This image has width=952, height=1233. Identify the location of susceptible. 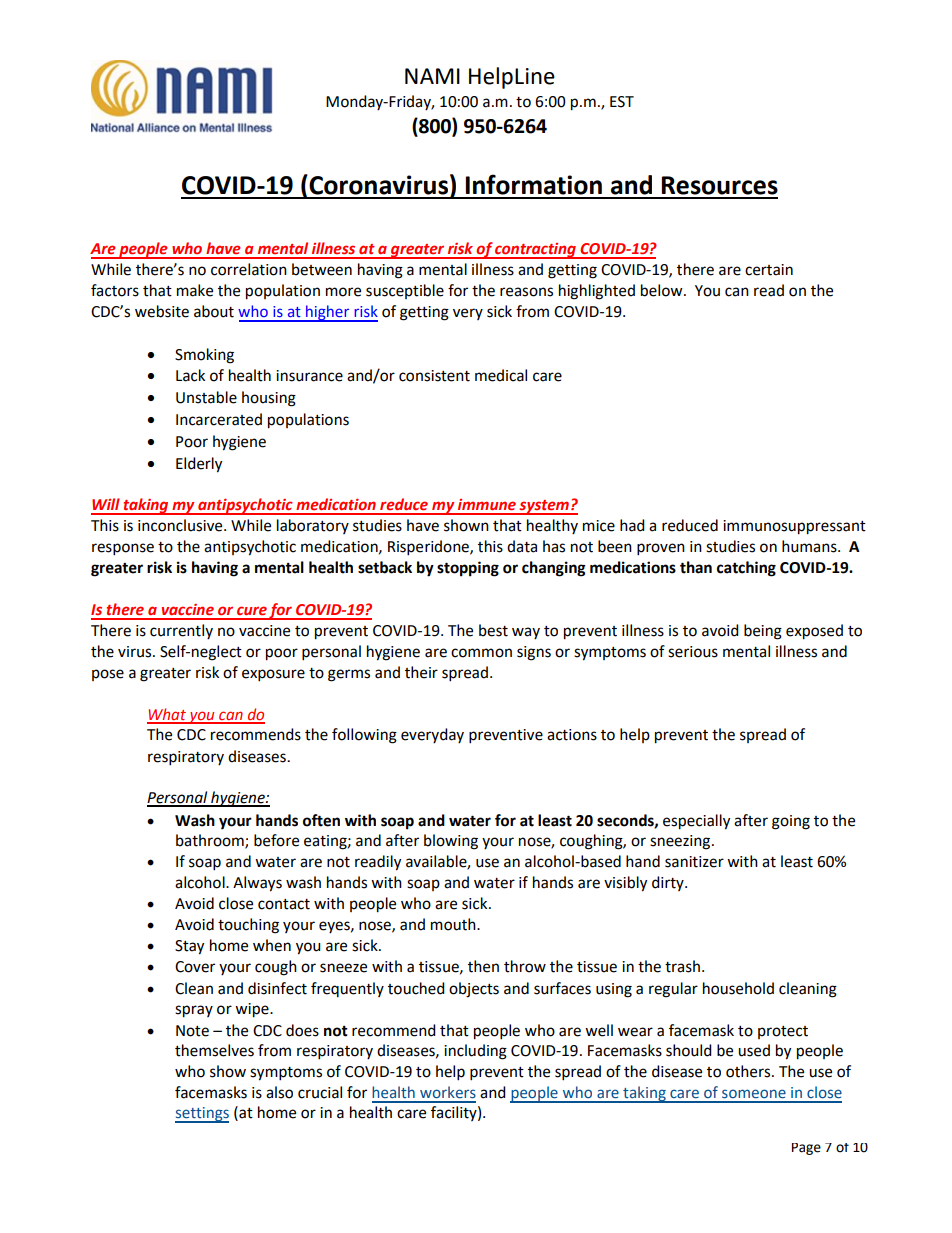
(405, 291).
